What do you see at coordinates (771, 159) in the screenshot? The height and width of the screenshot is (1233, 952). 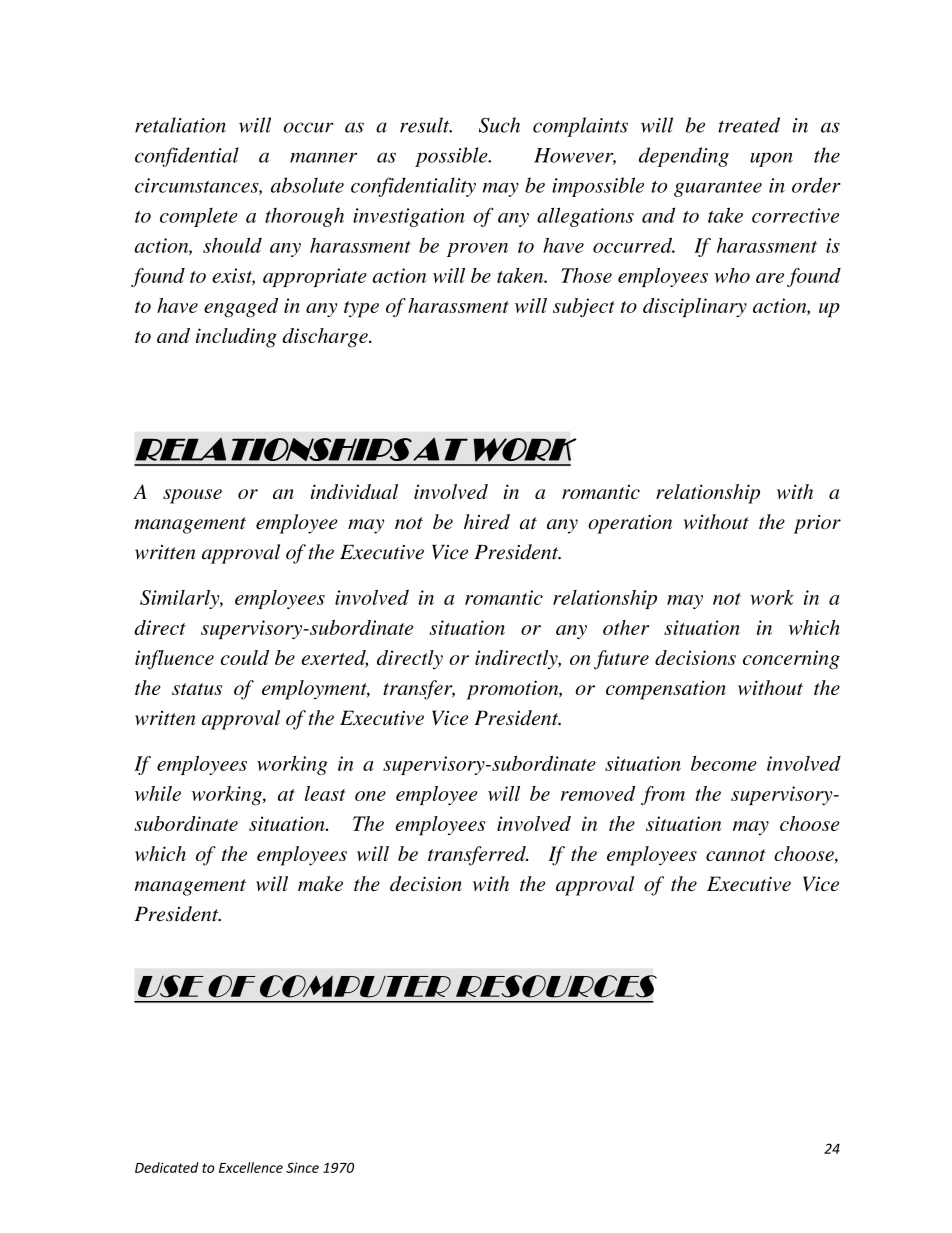 I see `upon` at bounding box center [771, 159].
